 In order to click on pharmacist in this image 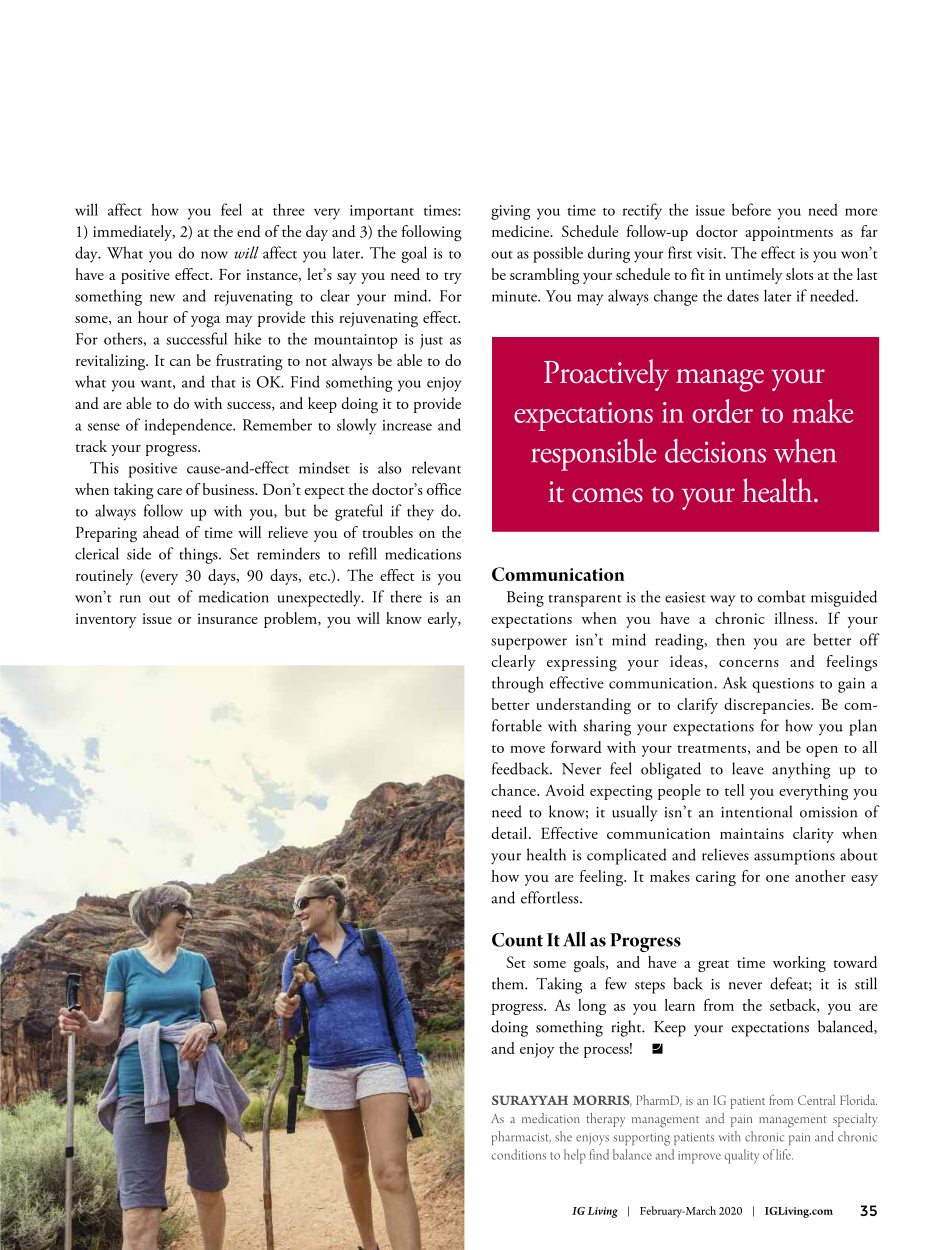, I will do `click(521, 1138)`.
